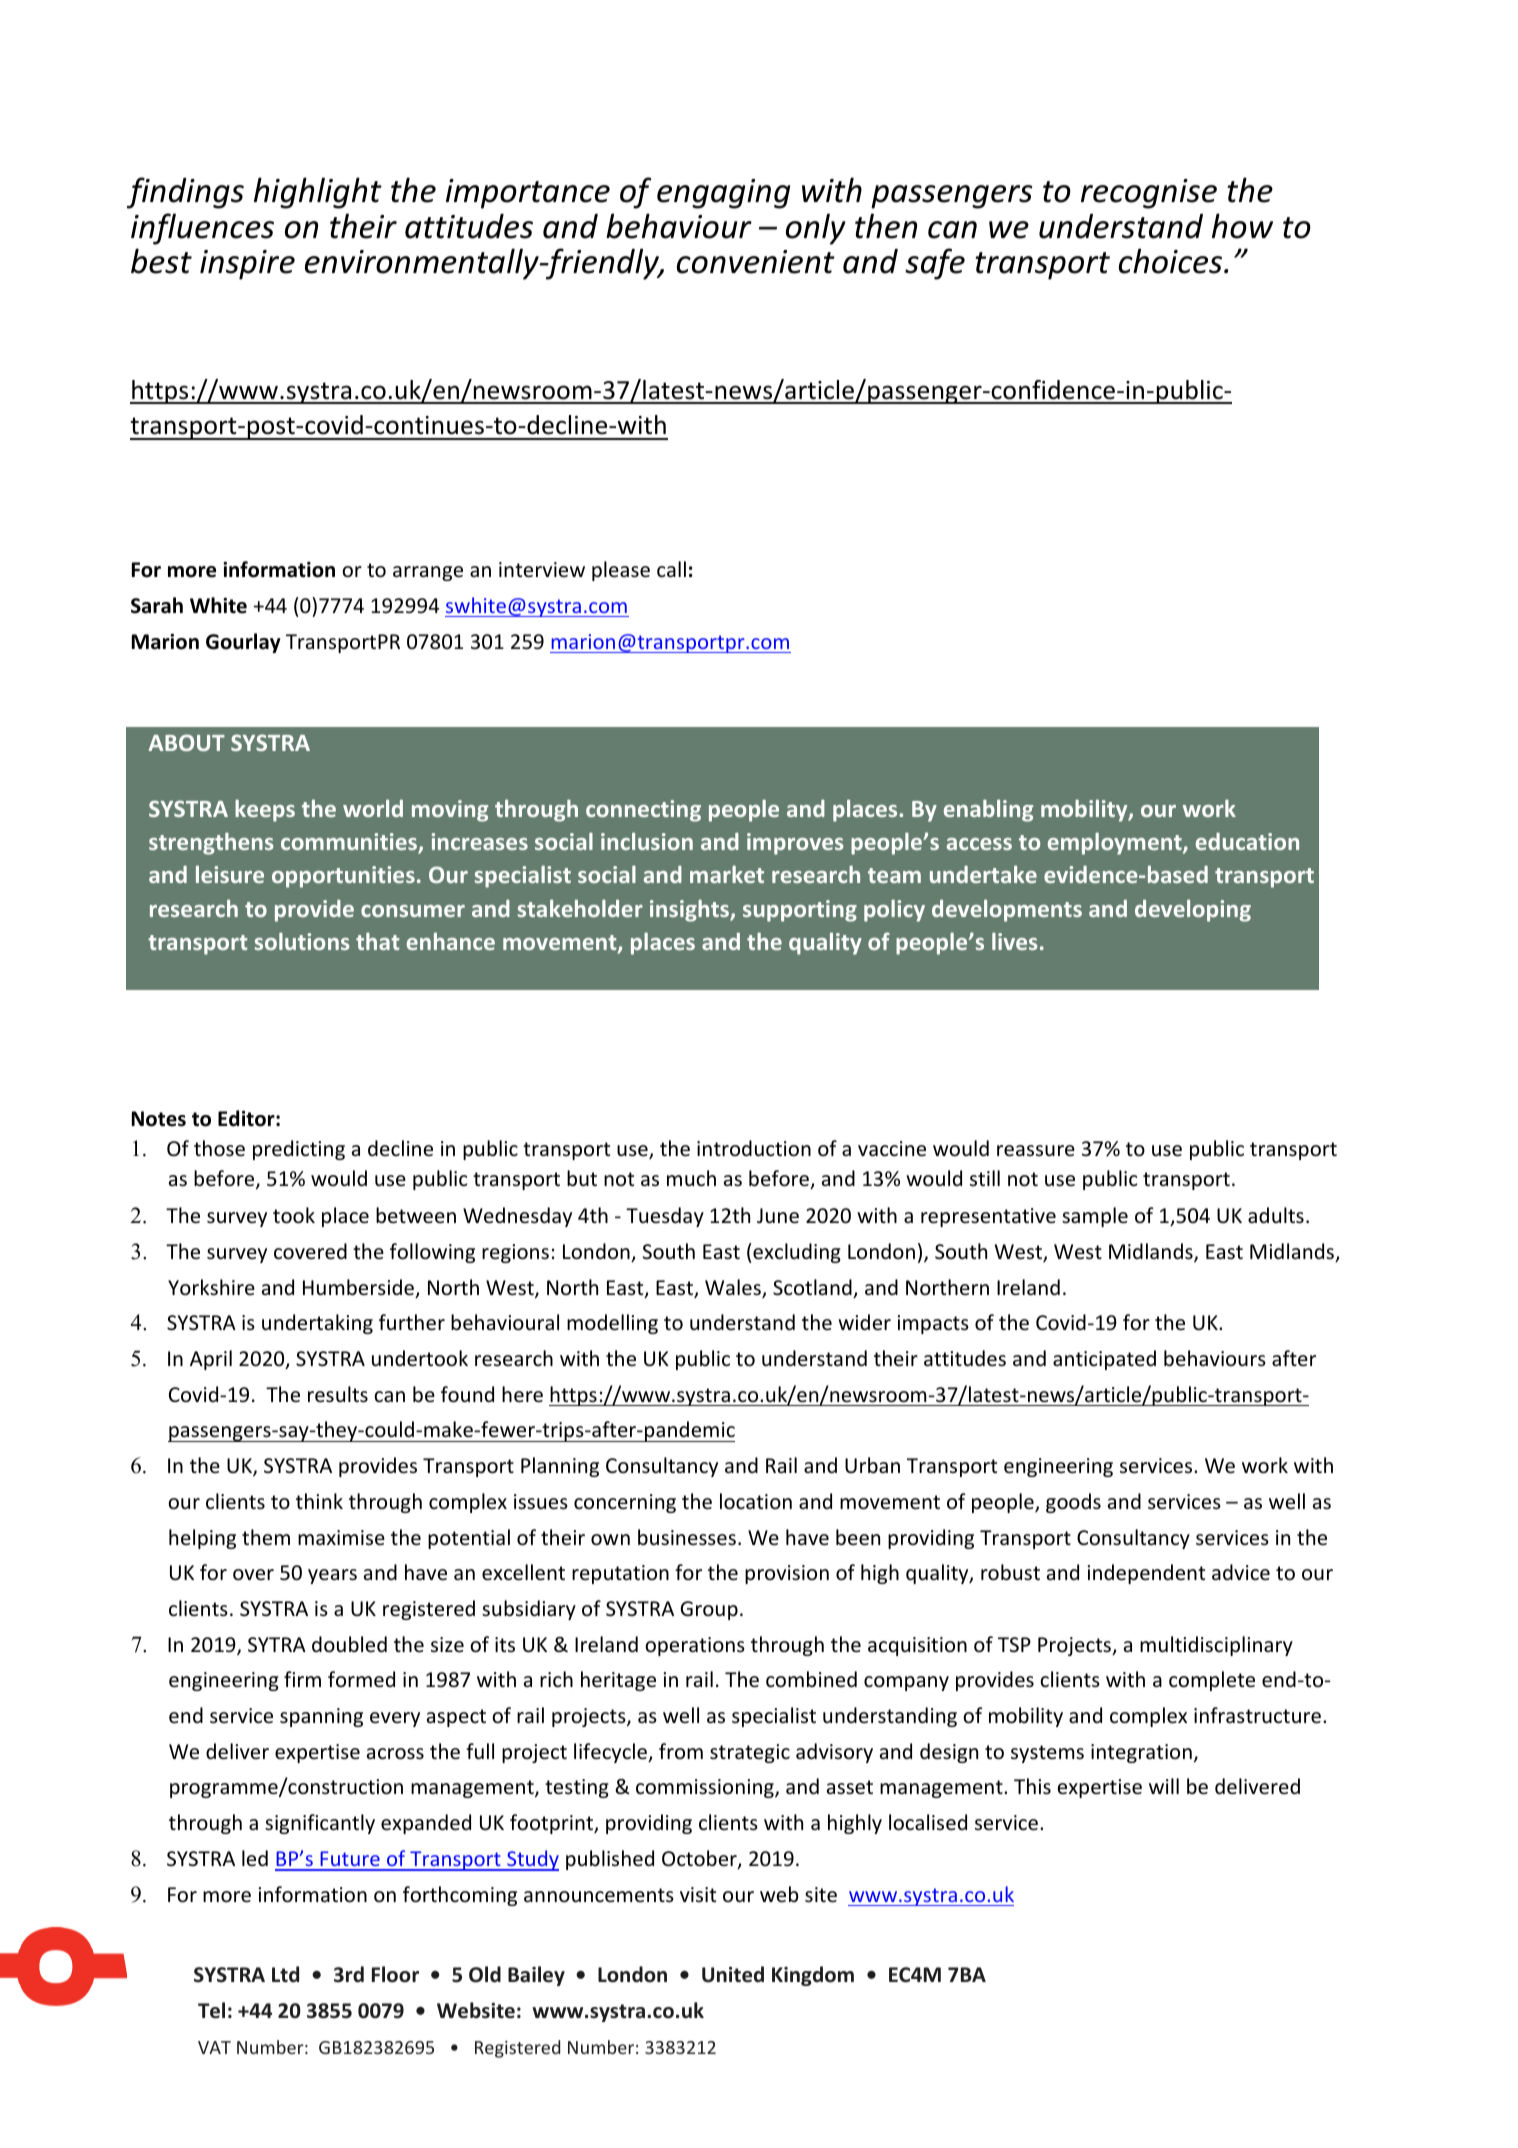  I want to click on inspire, so click(247, 265).
